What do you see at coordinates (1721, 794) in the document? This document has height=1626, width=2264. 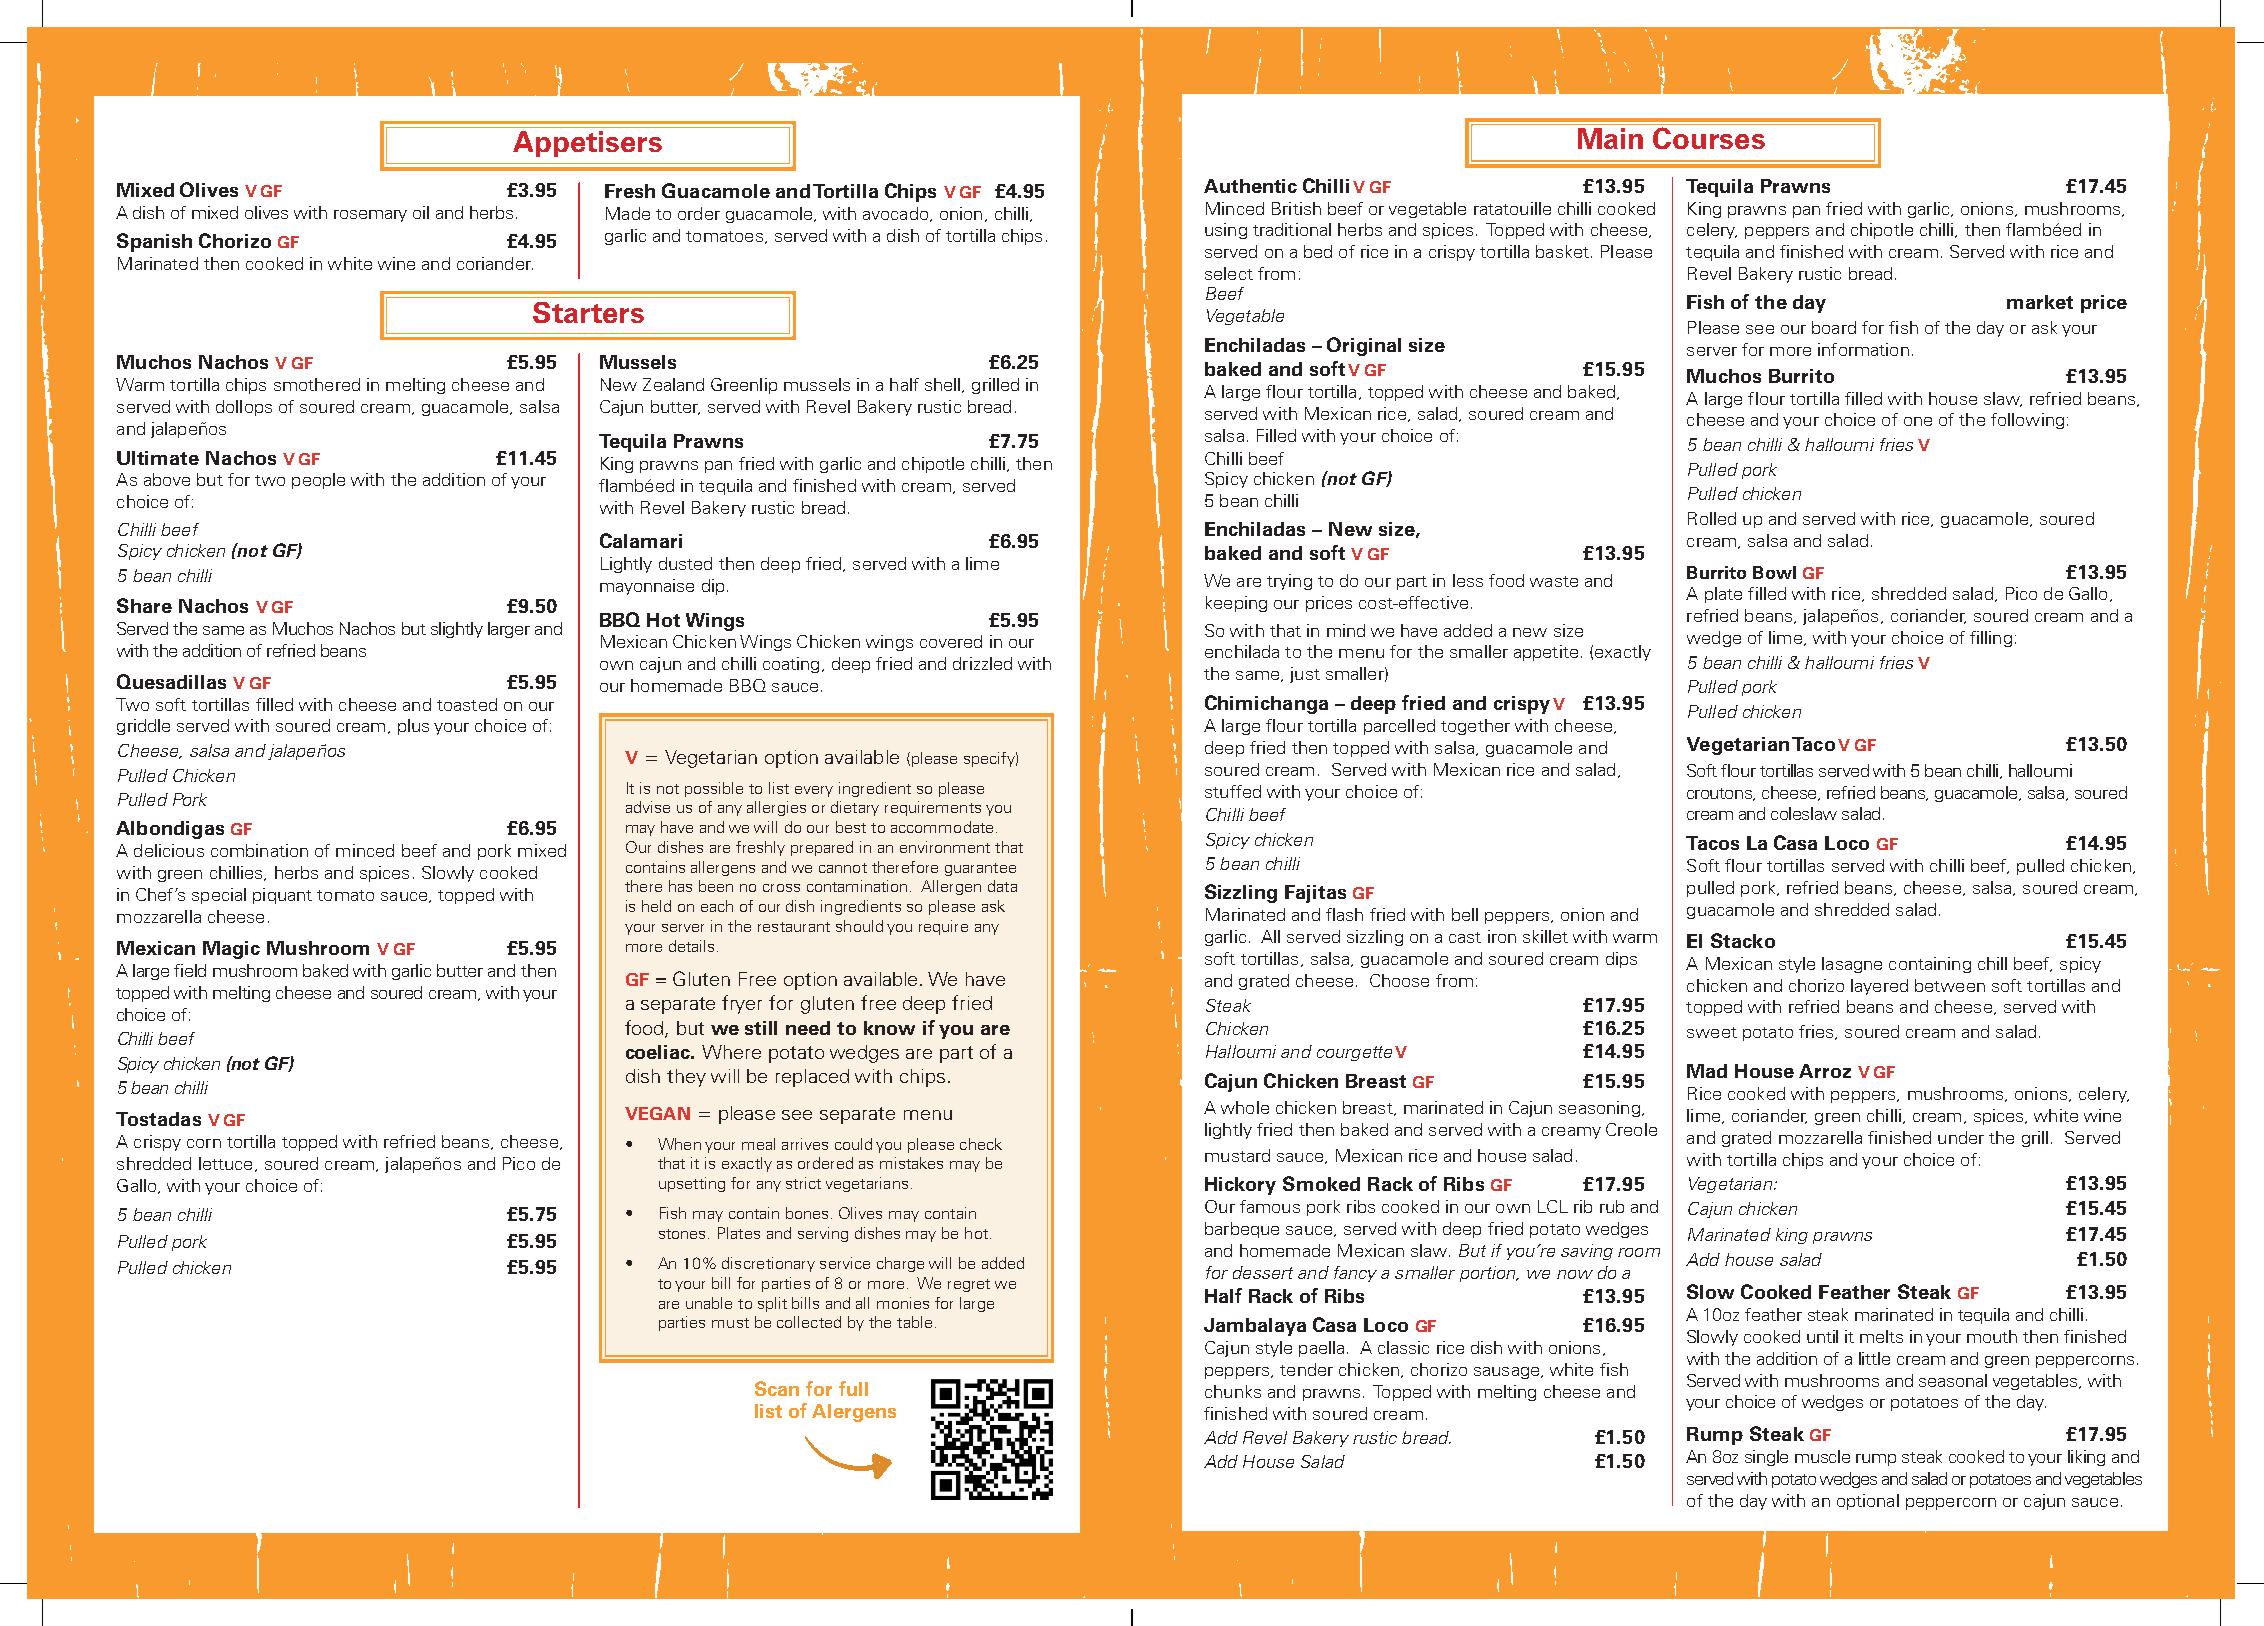 I see `croutons` at bounding box center [1721, 794].
